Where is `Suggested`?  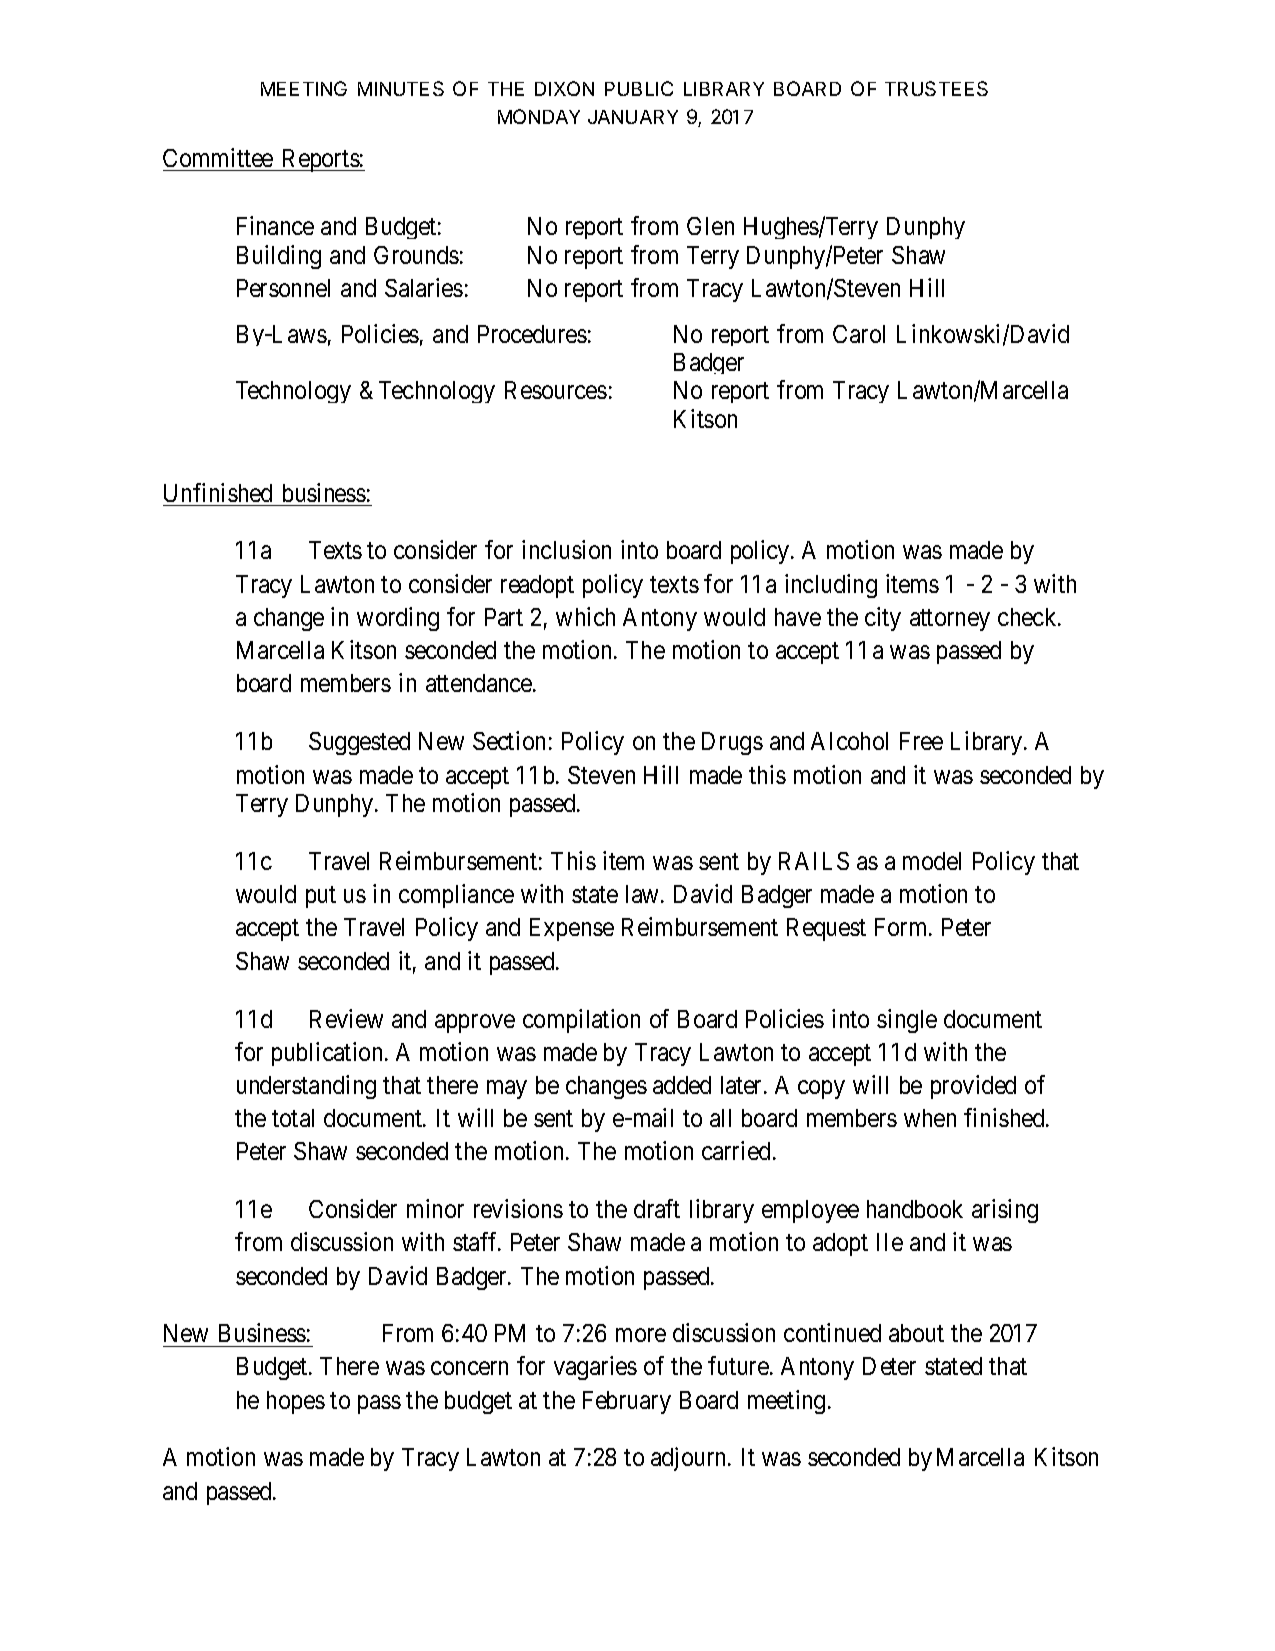
Suggested is located at coordinates (359, 743).
